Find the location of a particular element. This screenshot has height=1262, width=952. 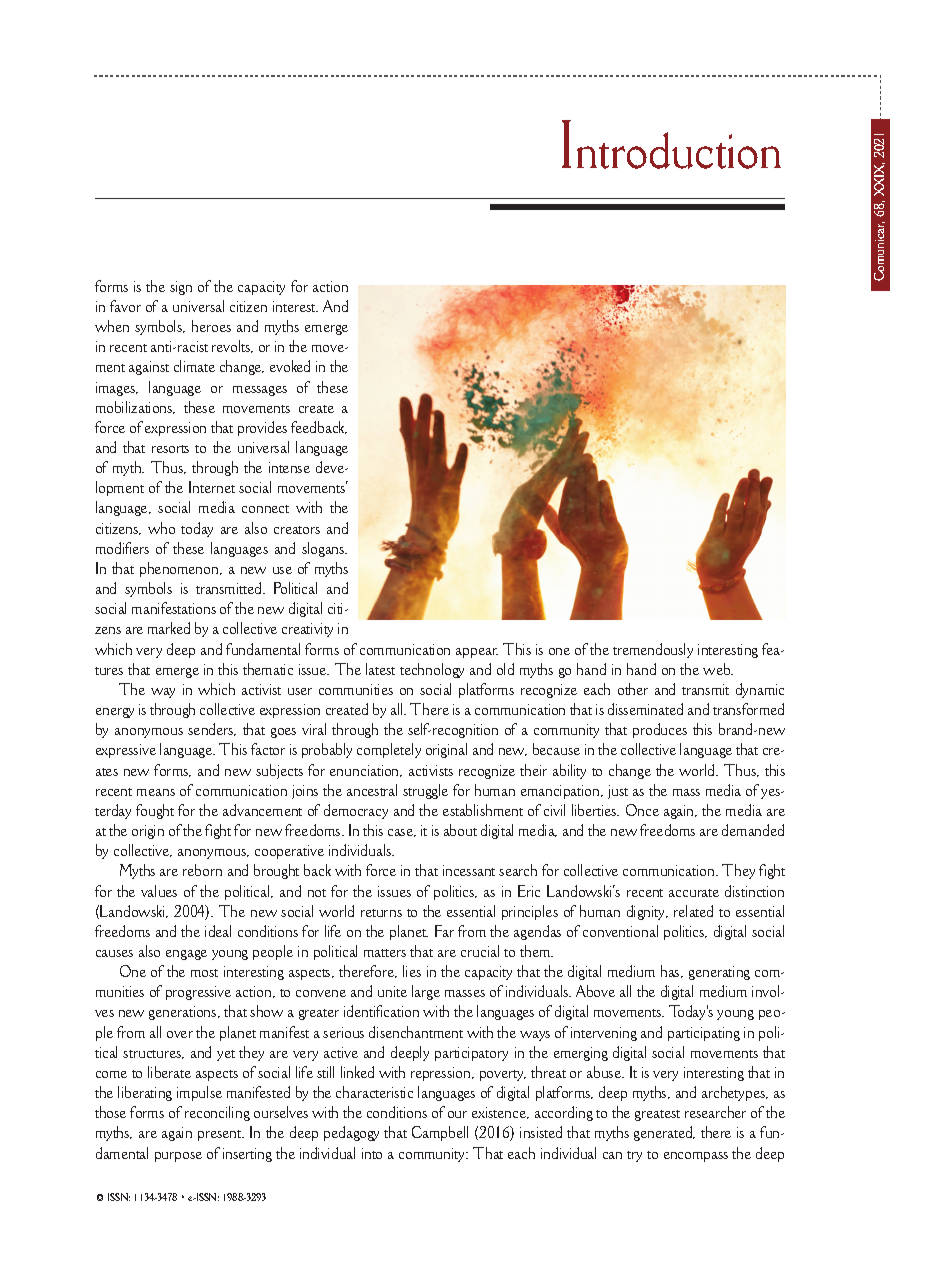

ideal is located at coordinates (218, 931).
